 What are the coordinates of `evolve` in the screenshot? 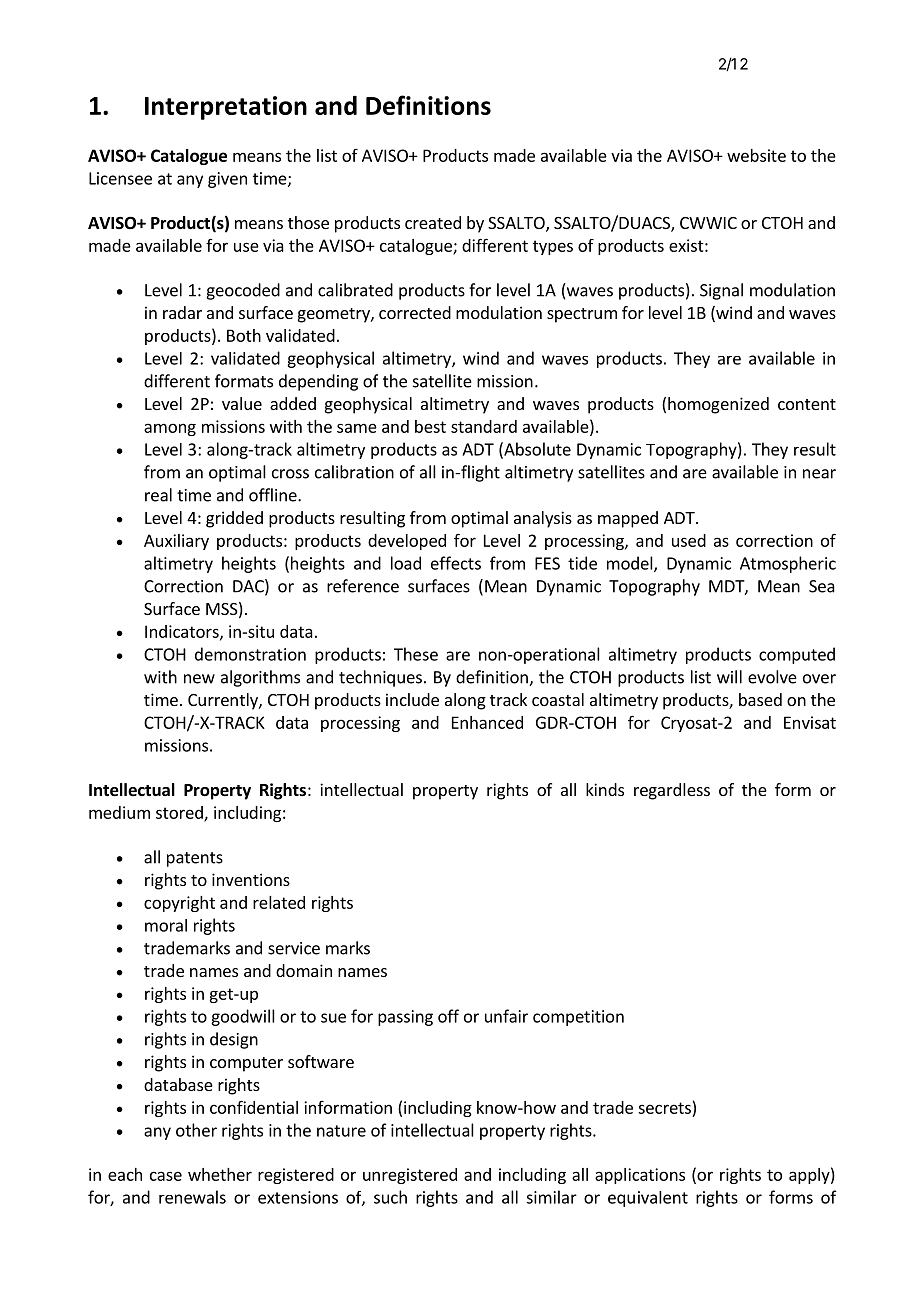 It's located at (772, 677).
